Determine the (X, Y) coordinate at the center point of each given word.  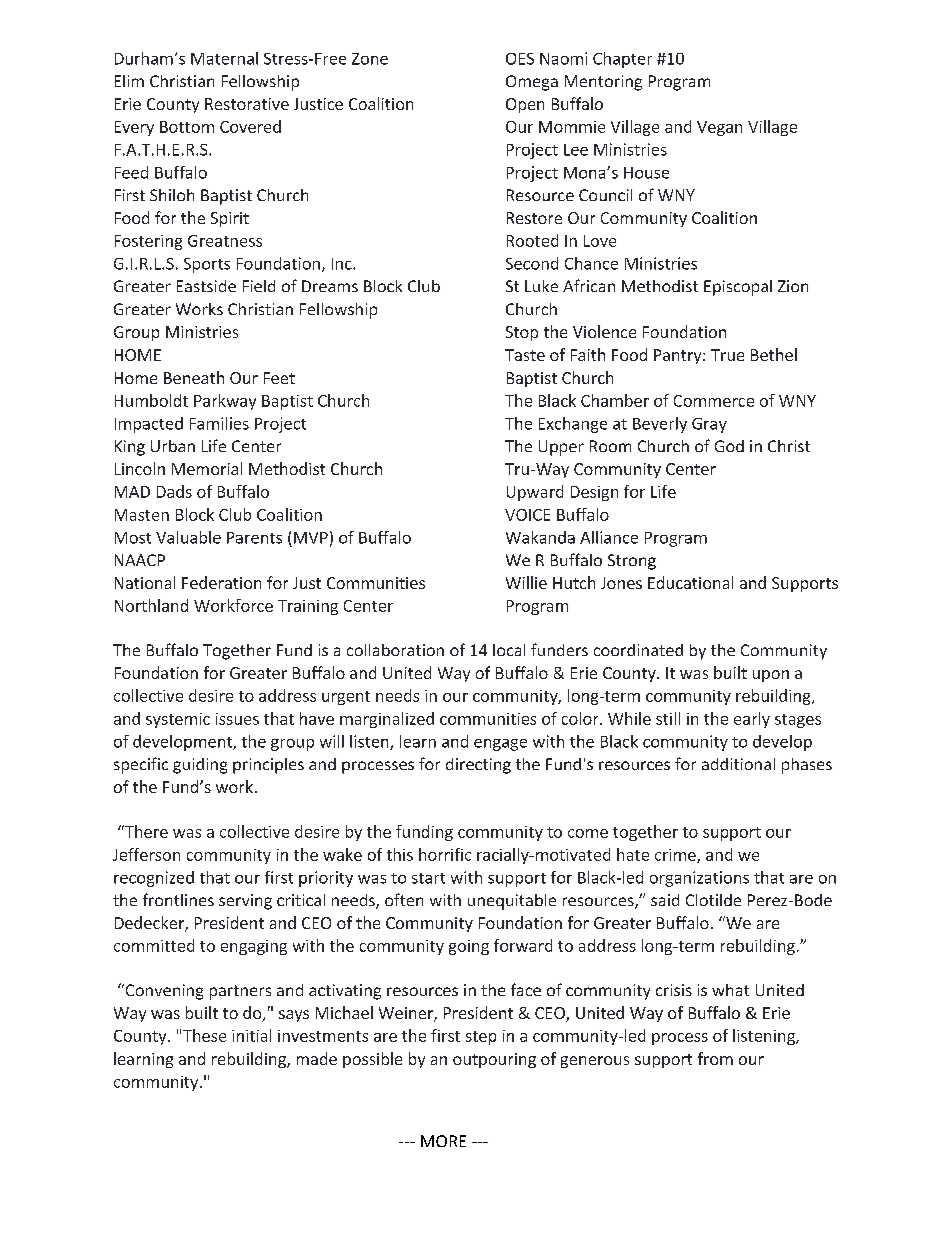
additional (738, 764)
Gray (709, 425)
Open (525, 105)
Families (219, 423)
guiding (200, 766)
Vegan (719, 128)
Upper (561, 448)
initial (251, 1035)
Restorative (247, 104)
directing (478, 766)
